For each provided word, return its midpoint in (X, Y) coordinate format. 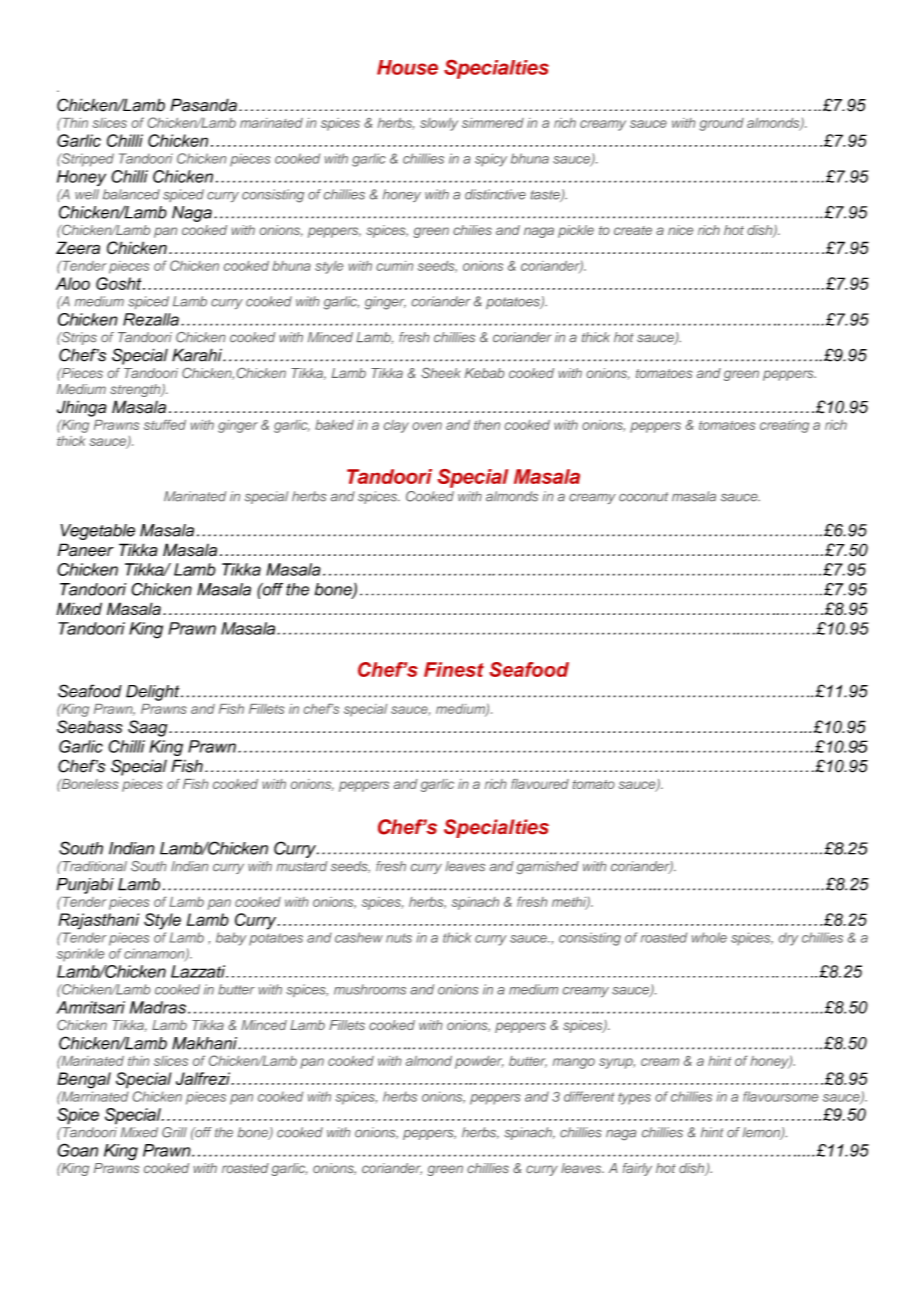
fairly (637, 1169)
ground (721, 124)
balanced (131, 194)
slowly (439, 124)
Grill (174, 1132)
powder (479, 1062)
